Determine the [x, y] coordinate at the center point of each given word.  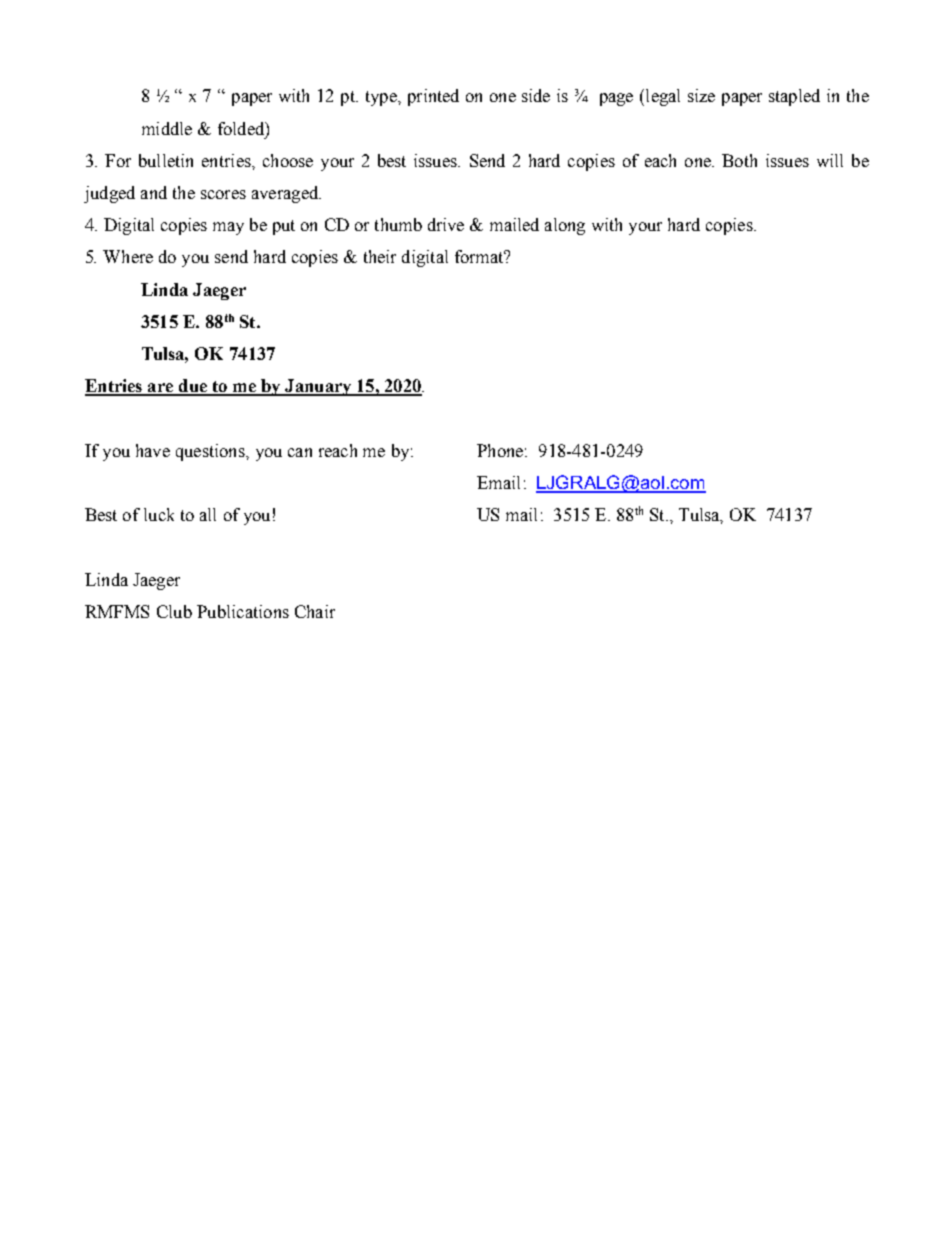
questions [211, 452]
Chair [315, 611]
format [480, 256]
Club [174, 611]
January [318, 387]
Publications [243, 611]
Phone [500, 450]
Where [128, 256]
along [565, 226]
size [701, 95]
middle [167, 128]
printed [433, 97]
